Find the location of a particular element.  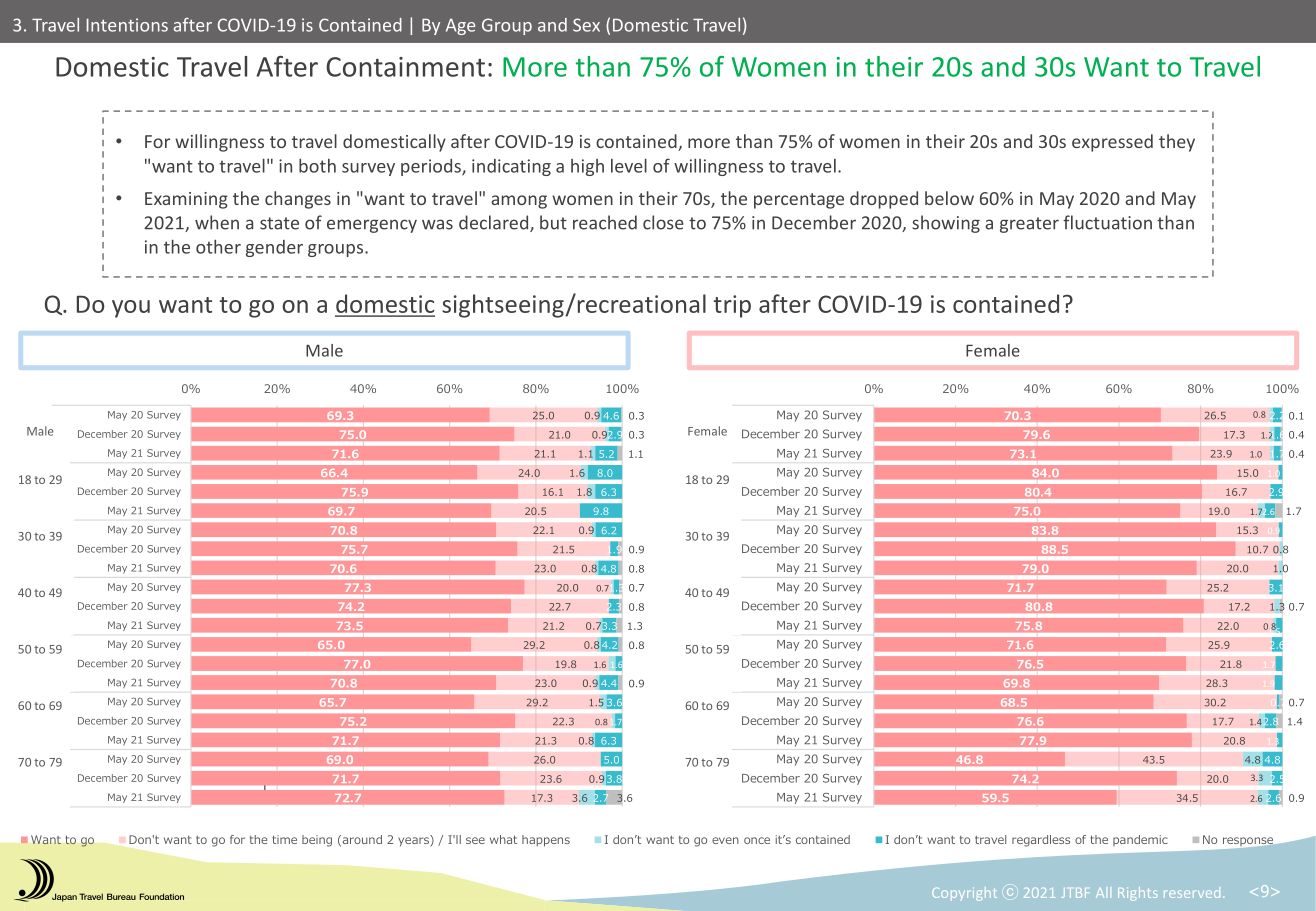

Sex is located at coordinates (586, 25).
